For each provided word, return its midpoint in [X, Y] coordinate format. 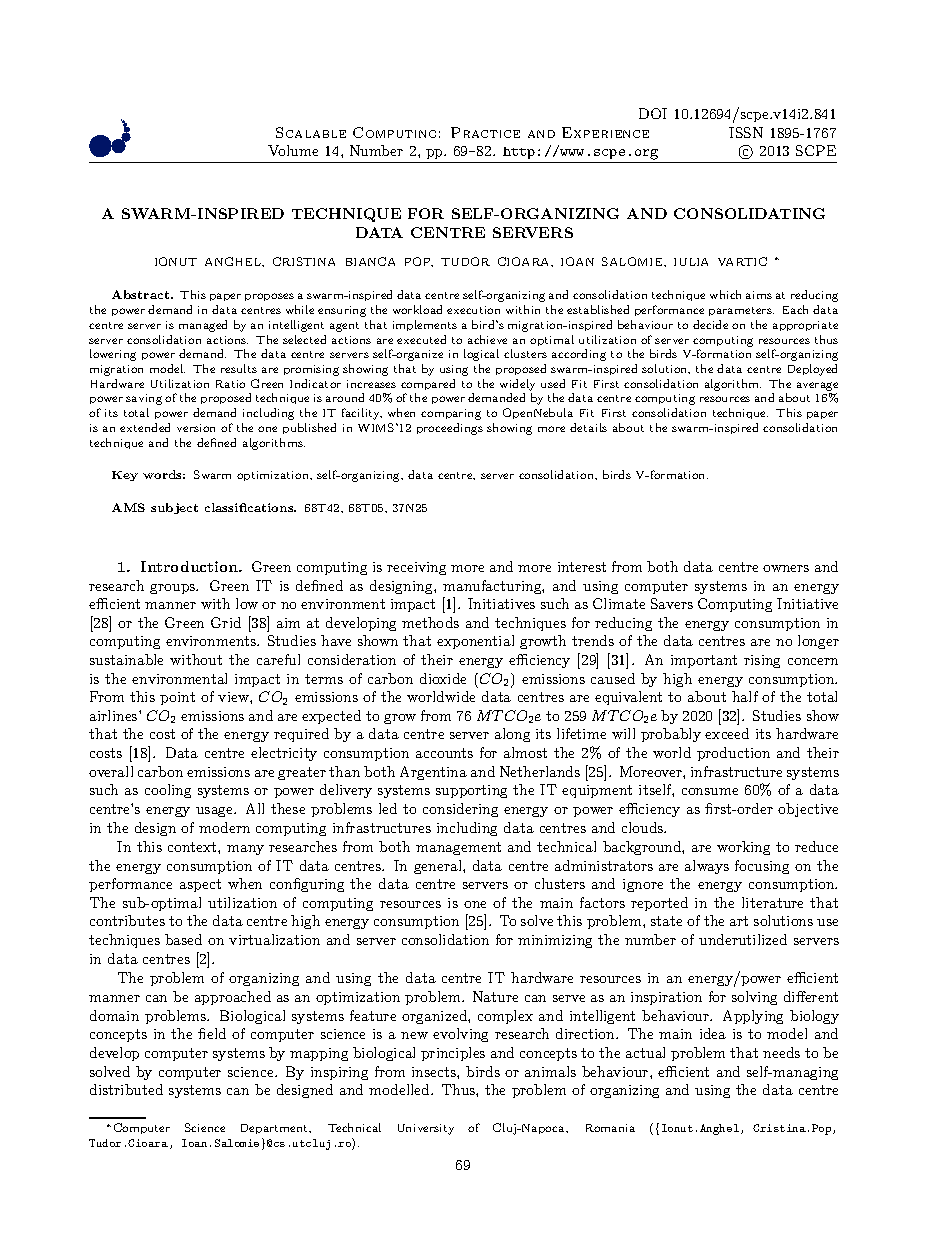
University [426, 1129]
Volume [293, 150]
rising [762, 661]
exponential [475, 642]
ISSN [746, 132]
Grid [226, 622]
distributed [126, 1089]
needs [781, 1052]
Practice [485, 132]
